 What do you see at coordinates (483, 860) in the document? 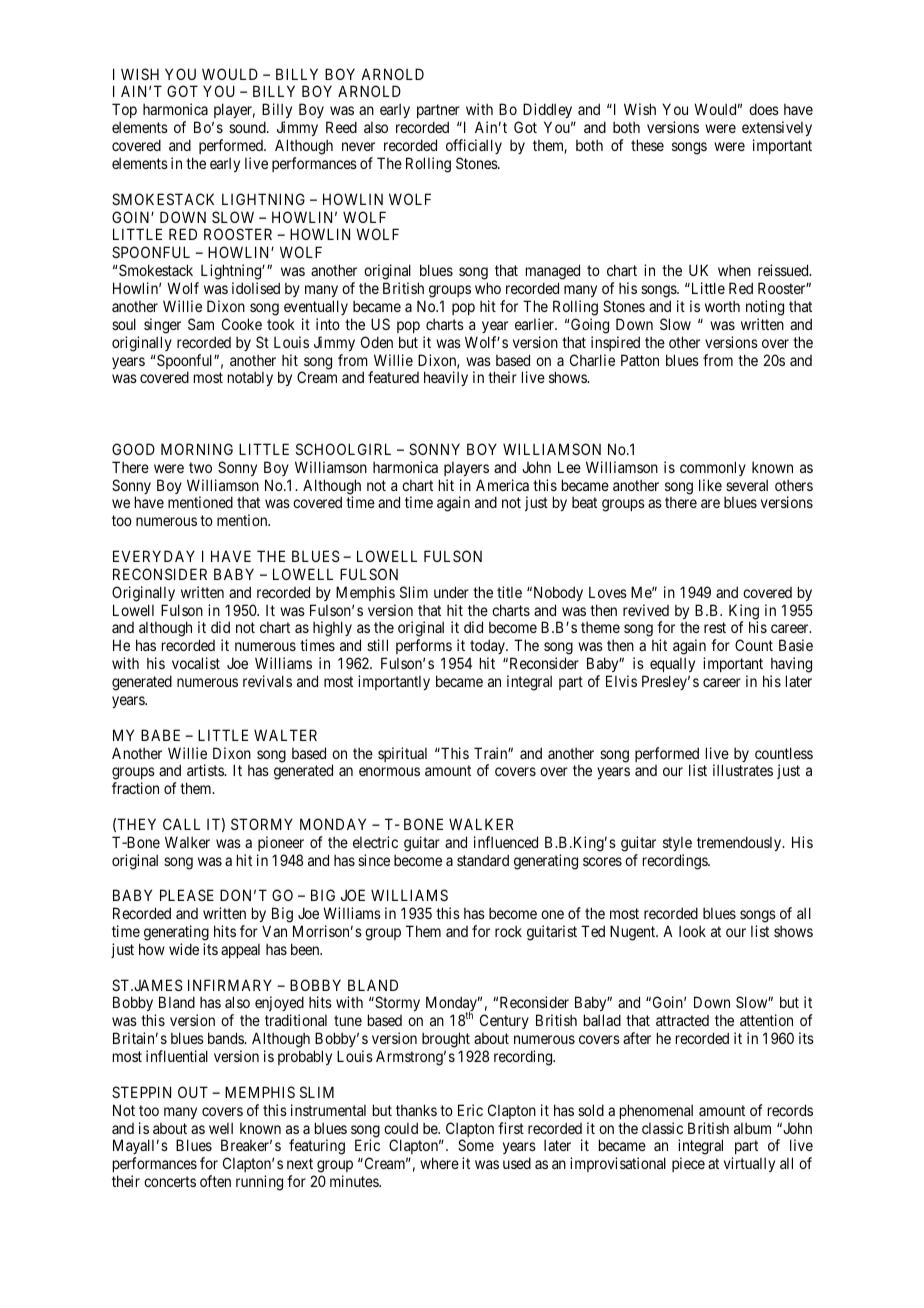
I see `standard` at bounding box center [483, 860].
